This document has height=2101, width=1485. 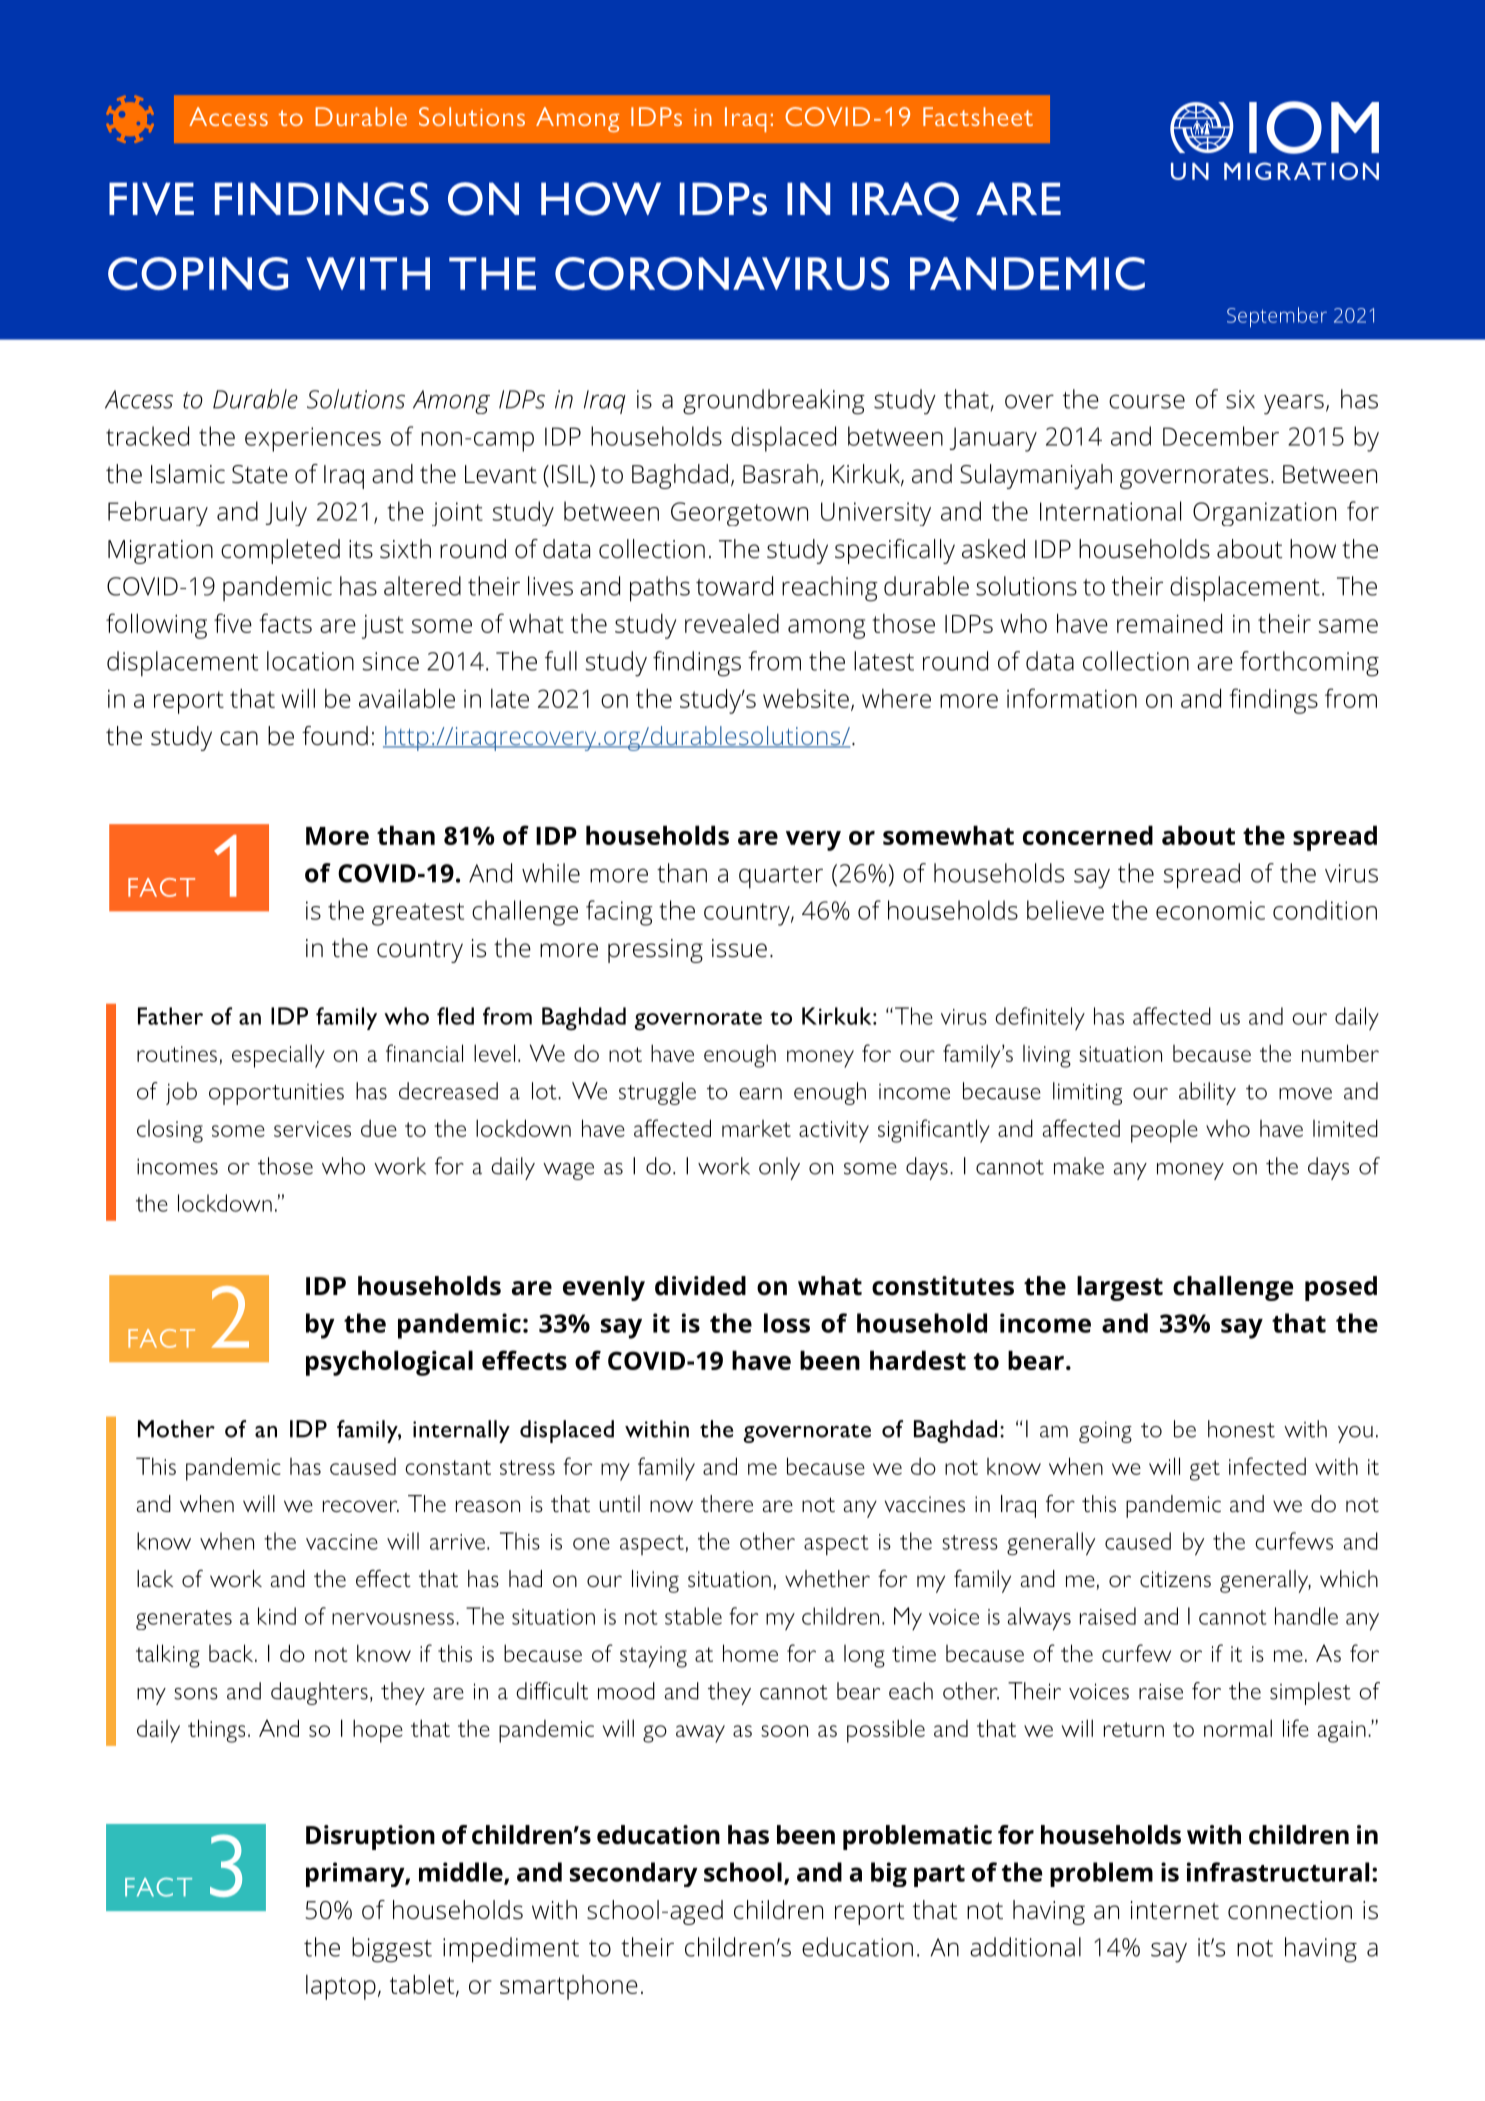 What do you see at coordinates (634, 1874) in the document?
I see `secondary` at bounding box center [634, 1874].
